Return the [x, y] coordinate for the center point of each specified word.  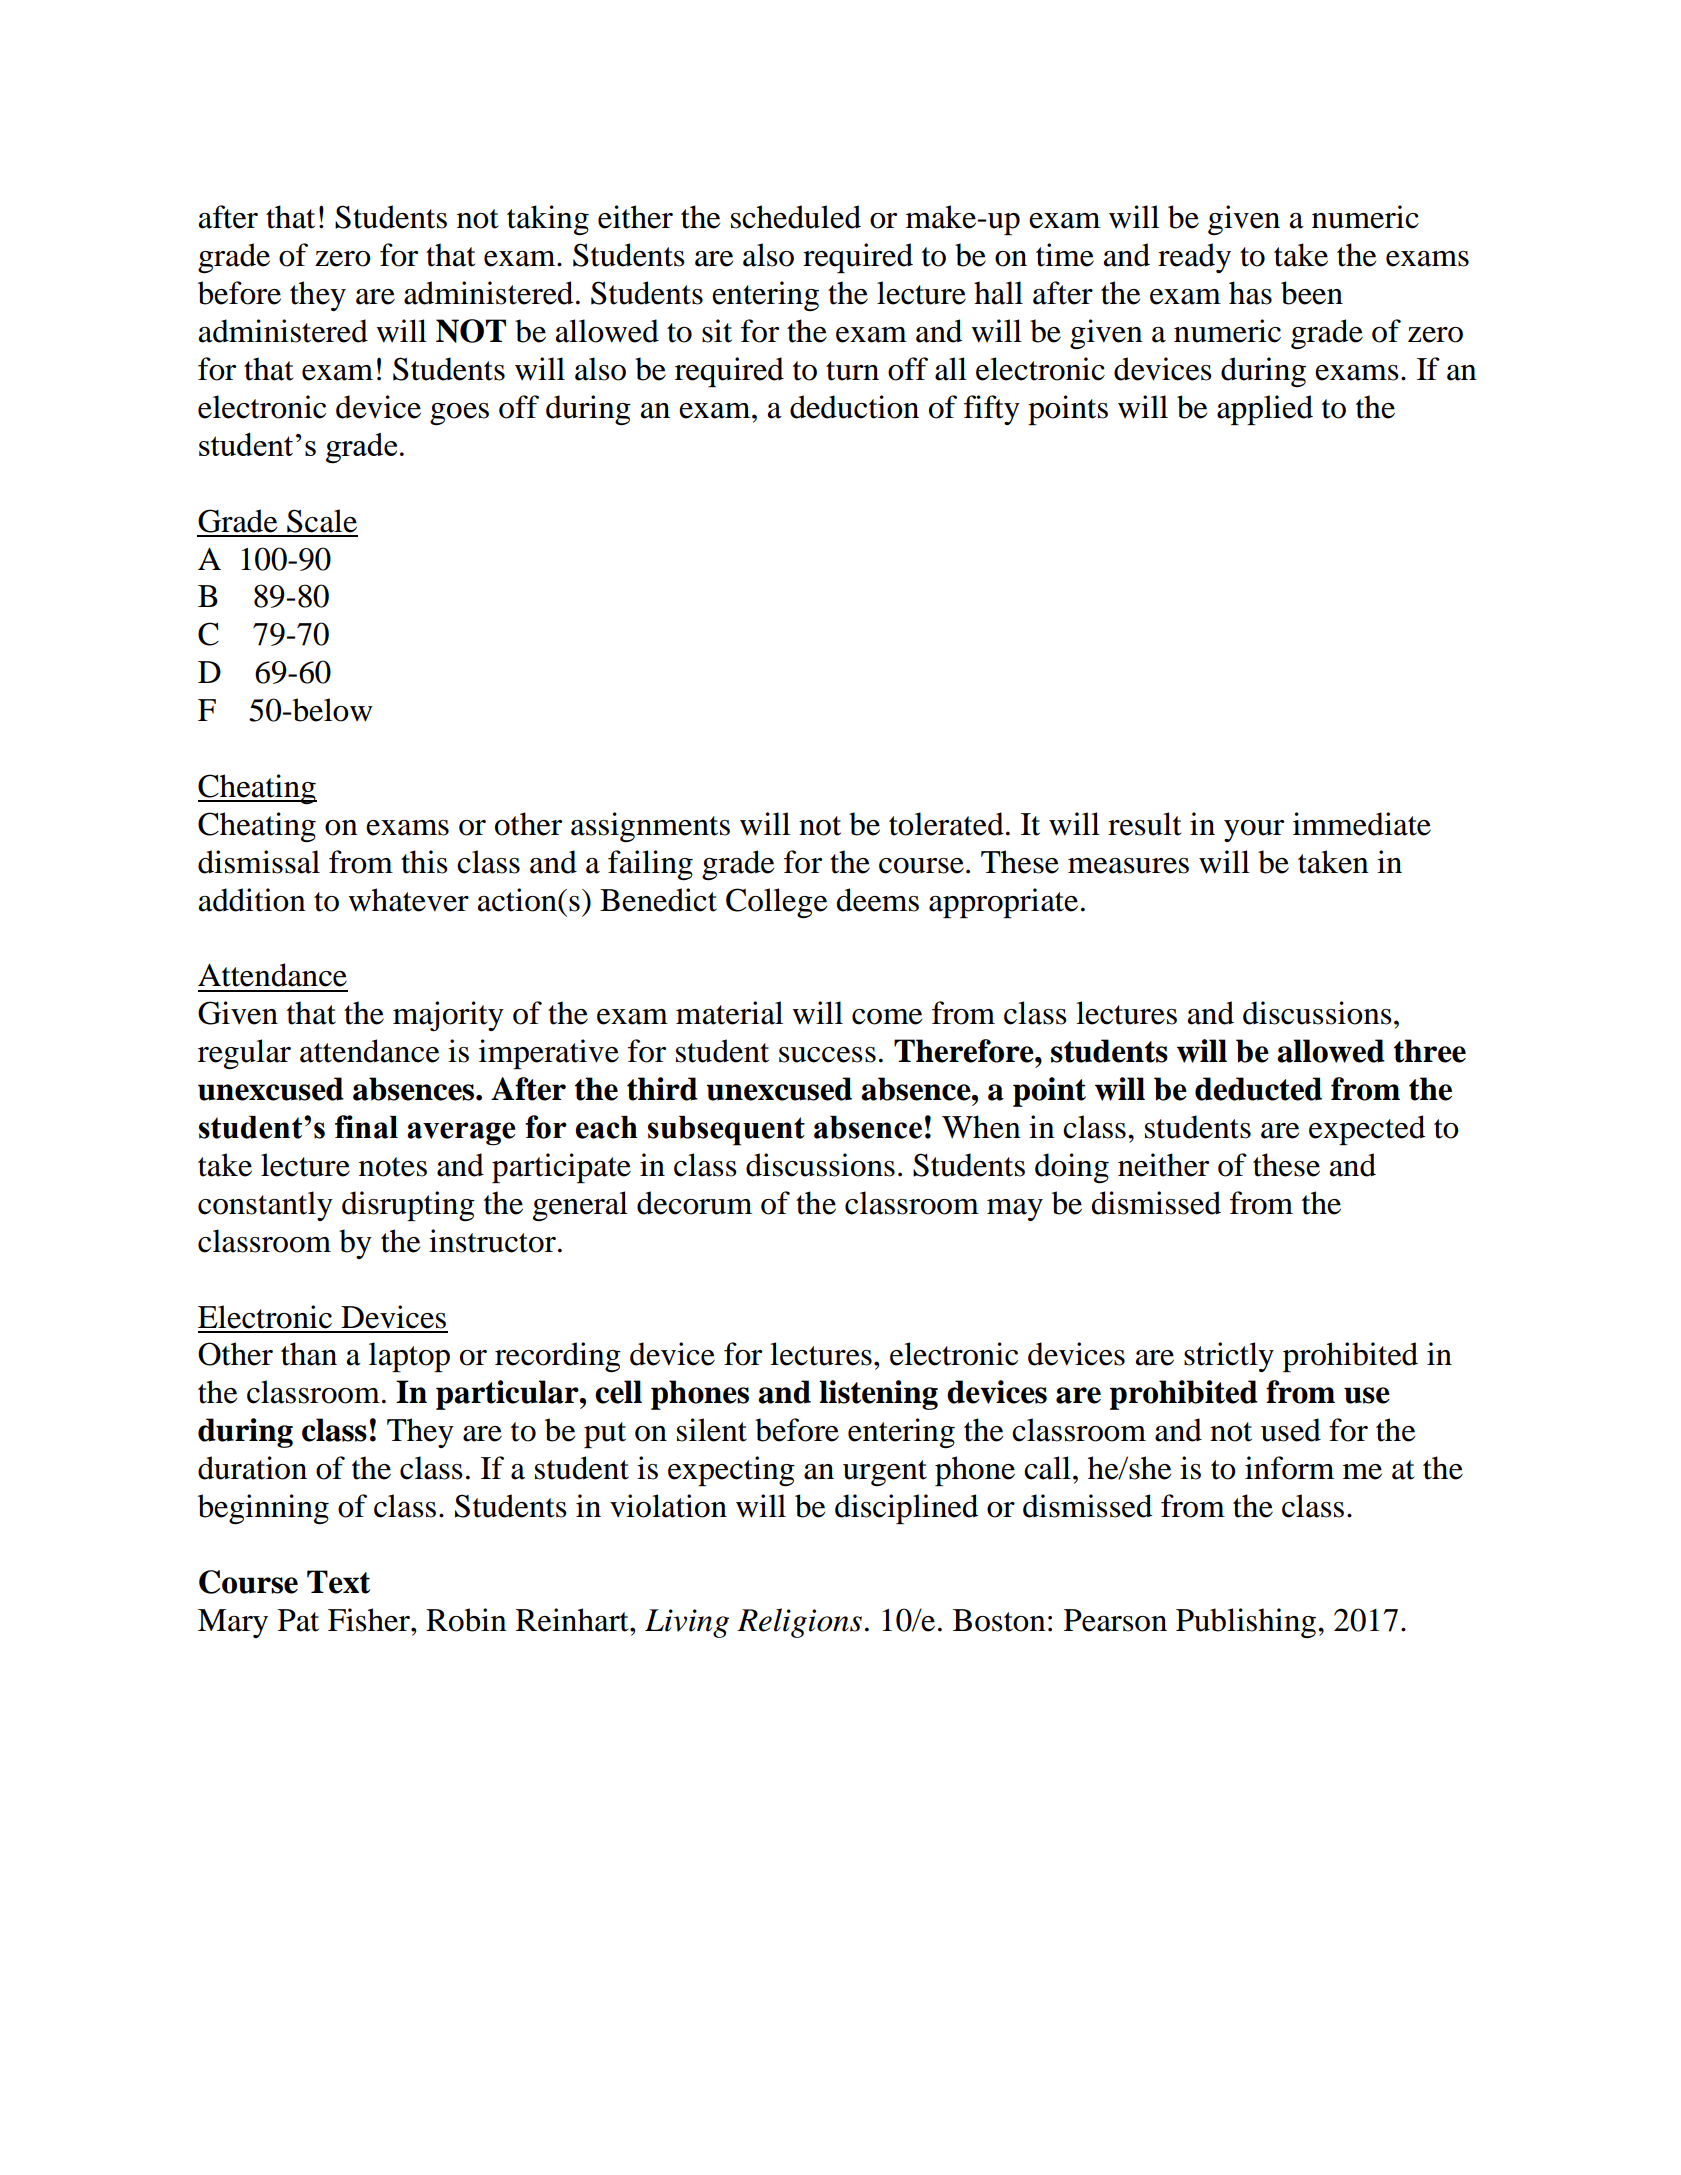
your [1254, 831]
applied [1265, 410]
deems [877, 900]
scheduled [796, 217]
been [1312, 293]
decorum [694, 1203]
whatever [408, 900]
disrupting [408, 1206]
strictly [1229, 1357]
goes [459, 414]
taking [548, 220]
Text [338, 1582]
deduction [854, 407]
